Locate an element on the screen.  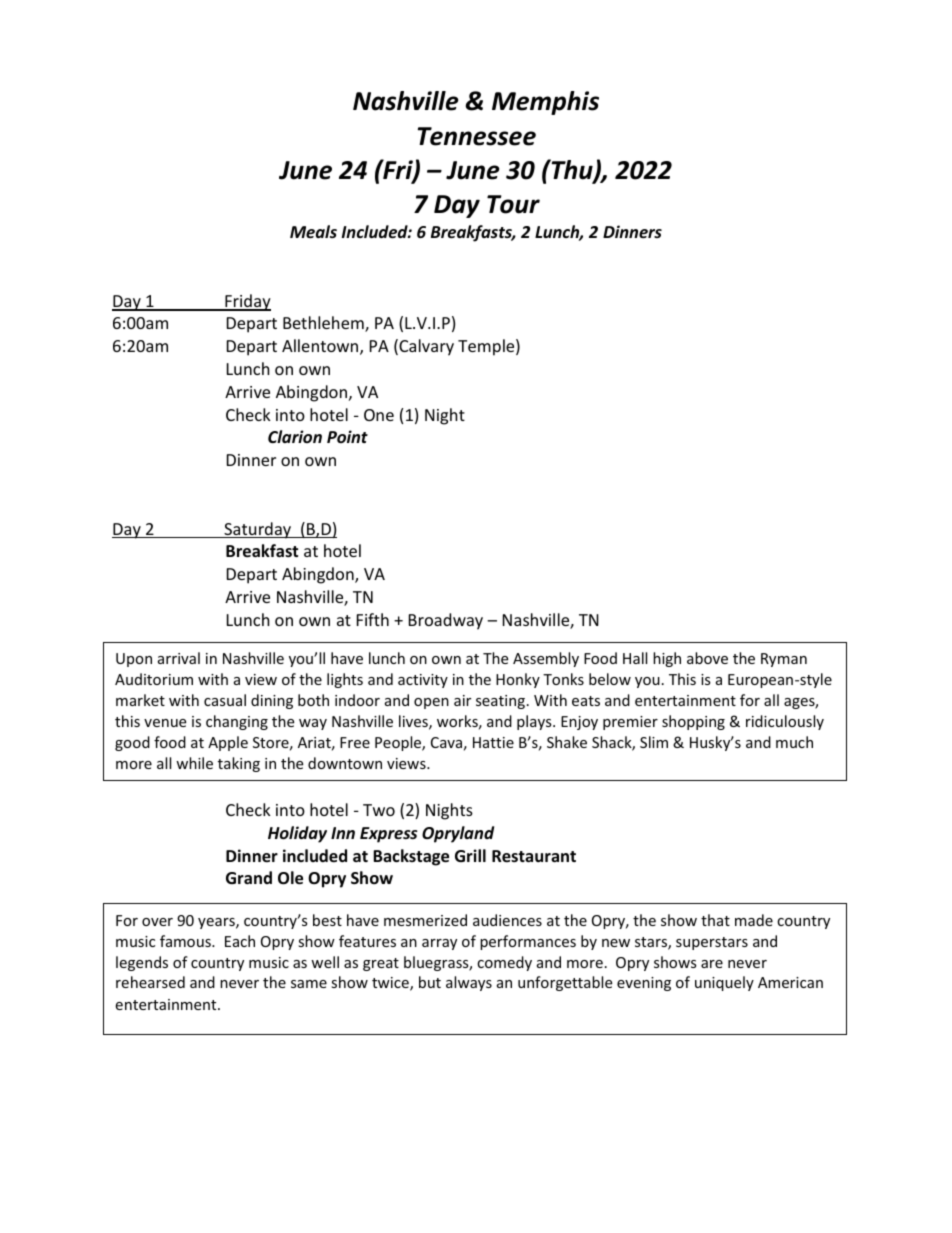
array is located at coordinates (439, 944).
